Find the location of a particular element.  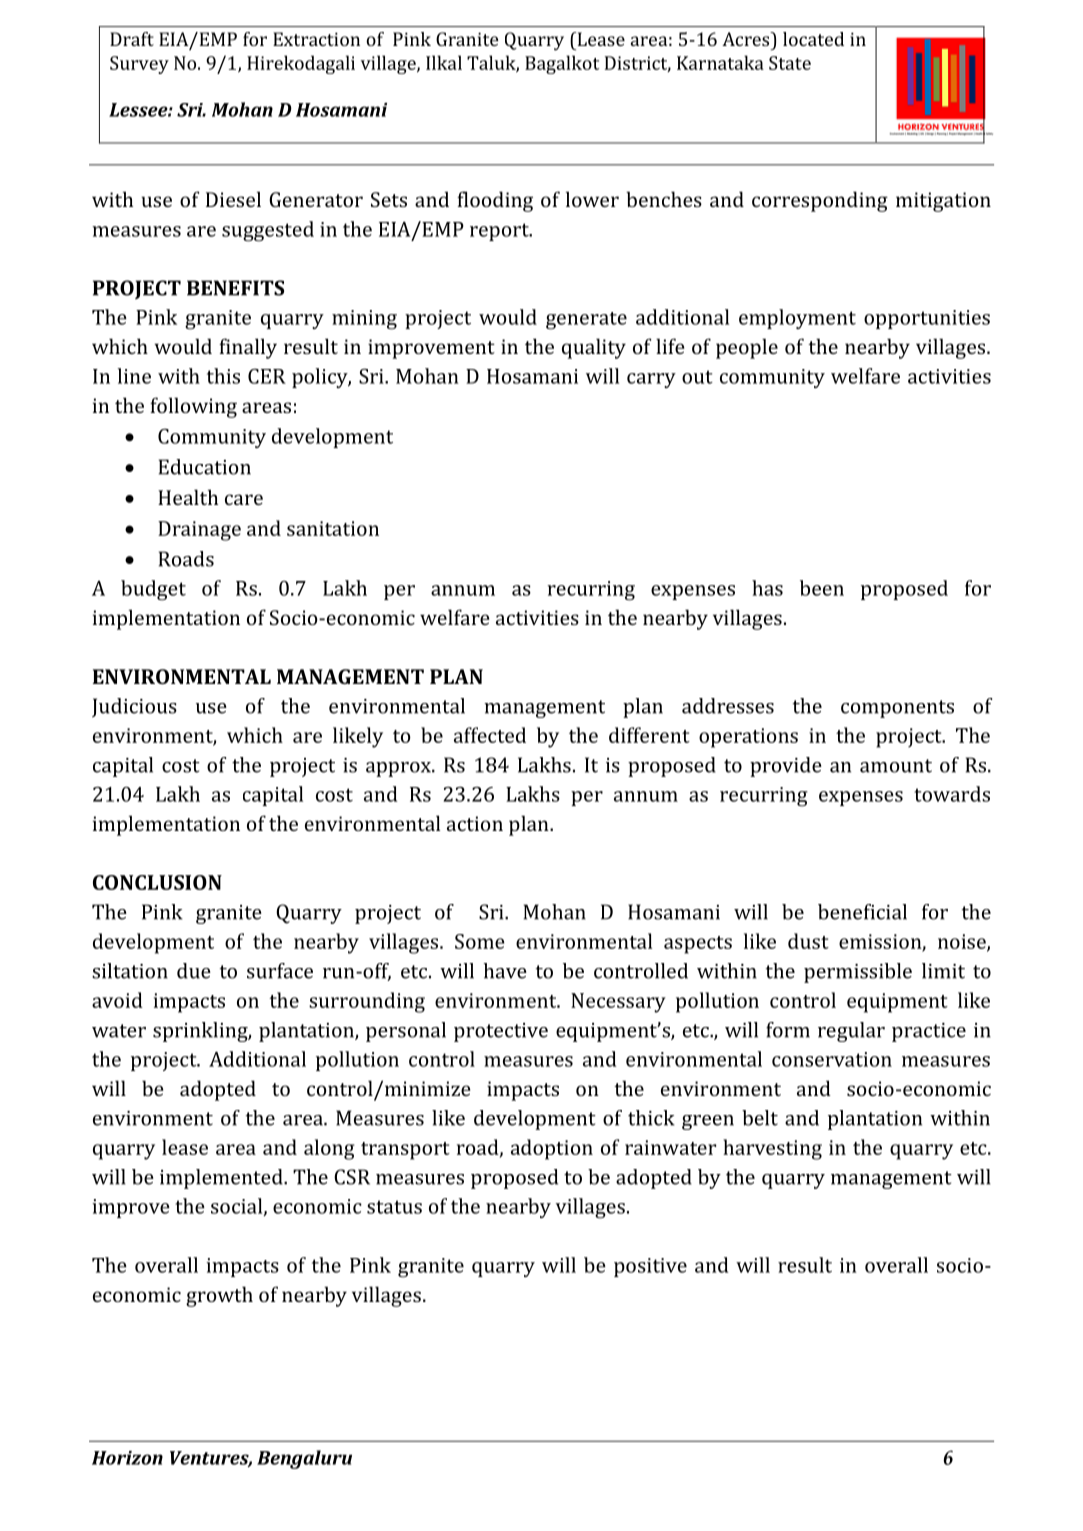

amount is located at coordinates (896, 766).
